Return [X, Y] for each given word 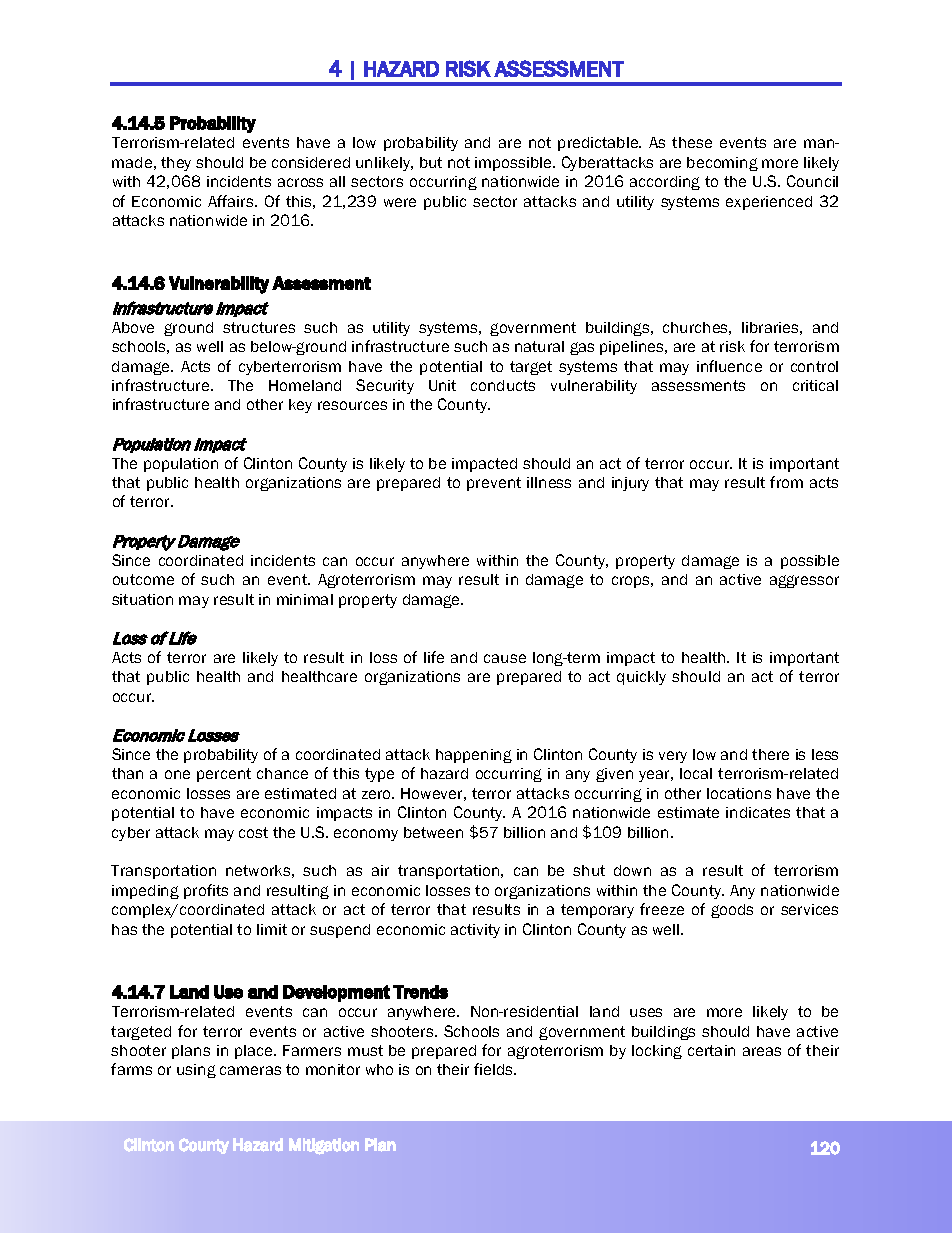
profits [206, 891]
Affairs [232, 201]
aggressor [804, 581]
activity [475, 931]
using [196, 1071]
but [431, 162]
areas [762, 1051]
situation [142, 599]
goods [732, 911]
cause [505, 658]
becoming [722, 164]
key [300, 406]
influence [729, 366]
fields [495, 1069]
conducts [503, 385]
